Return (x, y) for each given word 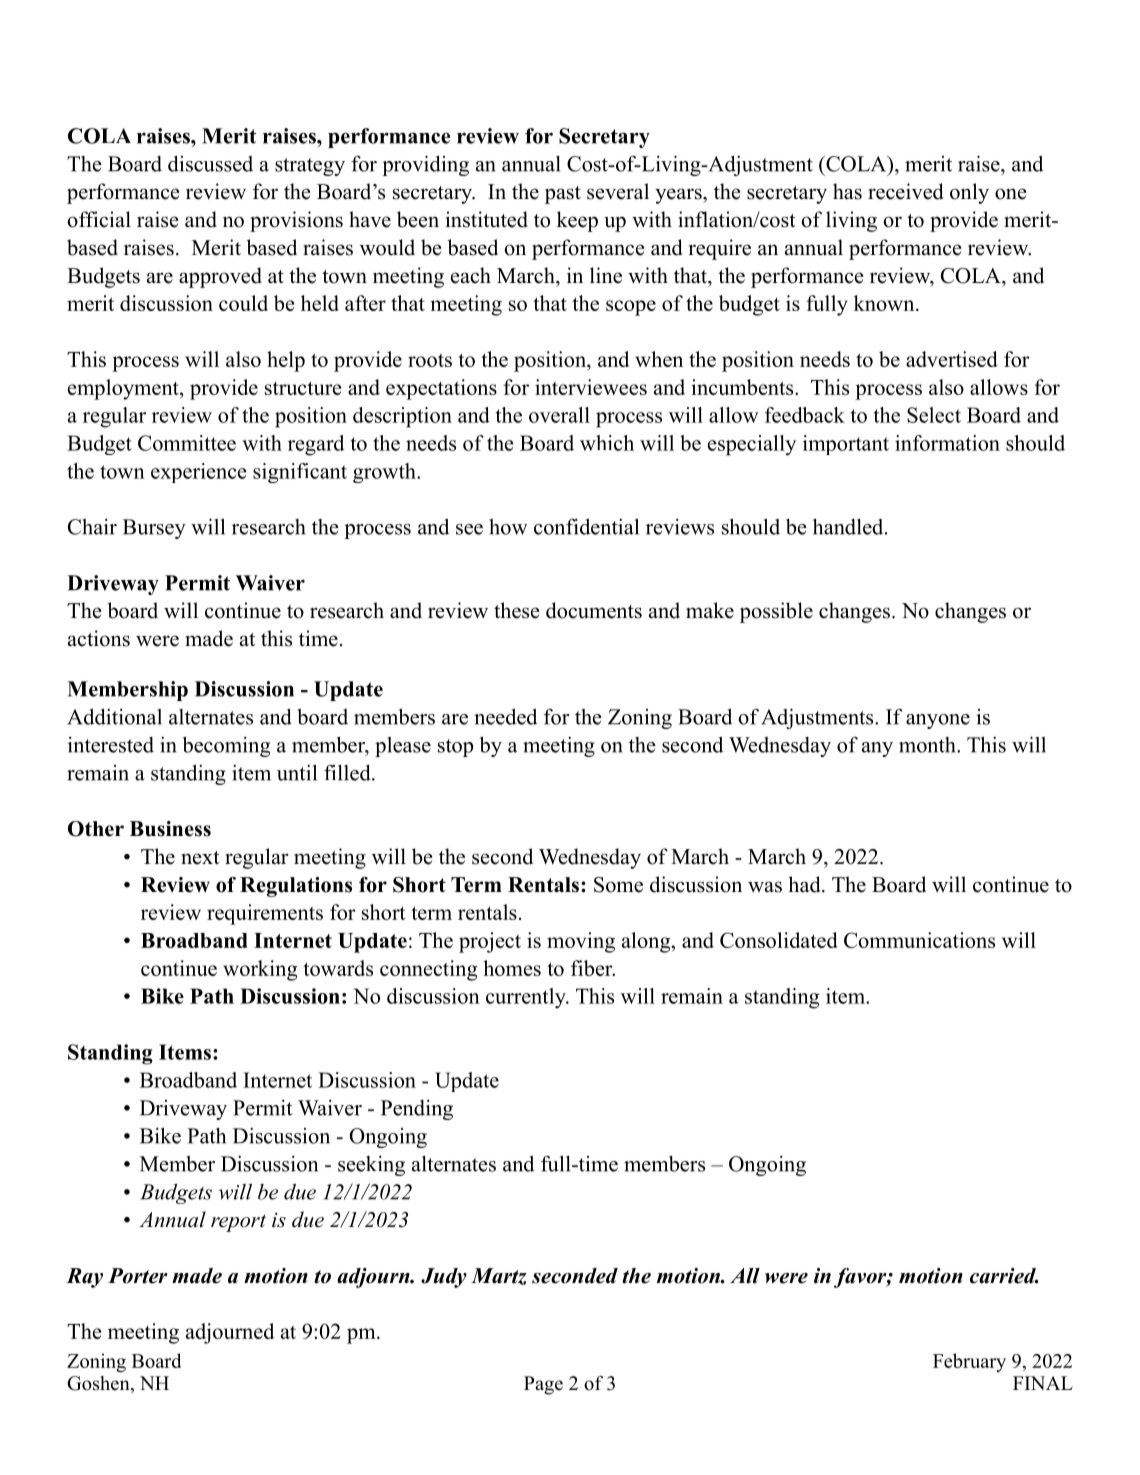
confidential (586, 526)
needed (505, 716)
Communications (919, 940)
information (947, 443)
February (969, 1362)
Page (543, 1385)
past (563, 195)
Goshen (99, 1384)
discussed (210, 163)
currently (527, 998)
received (905, 191)
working (260, 970)
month (928, 745)
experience (199, 473)
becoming (226, 746)
